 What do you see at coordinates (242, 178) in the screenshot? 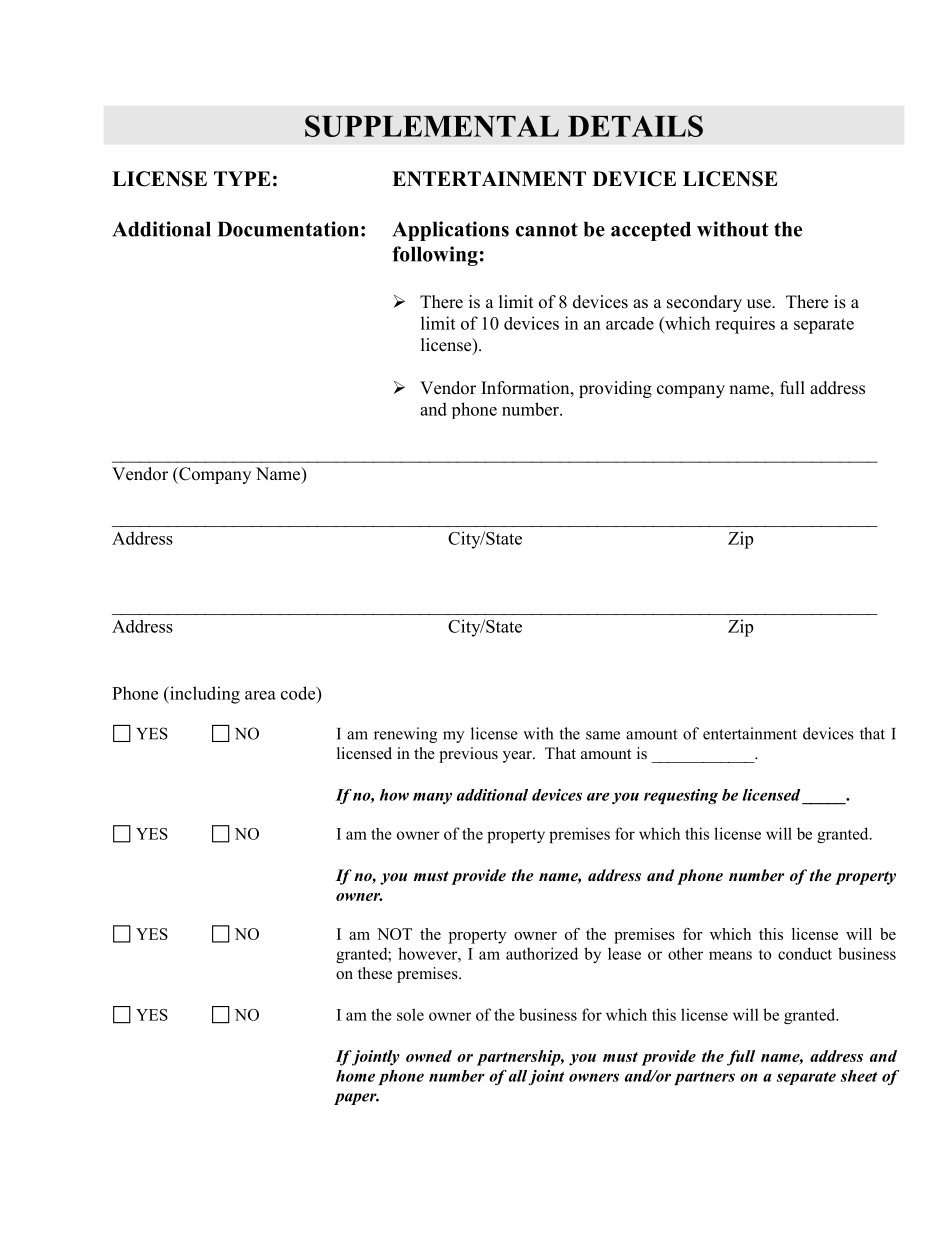
I see `TYPE` at bounding box center [242, 178].
